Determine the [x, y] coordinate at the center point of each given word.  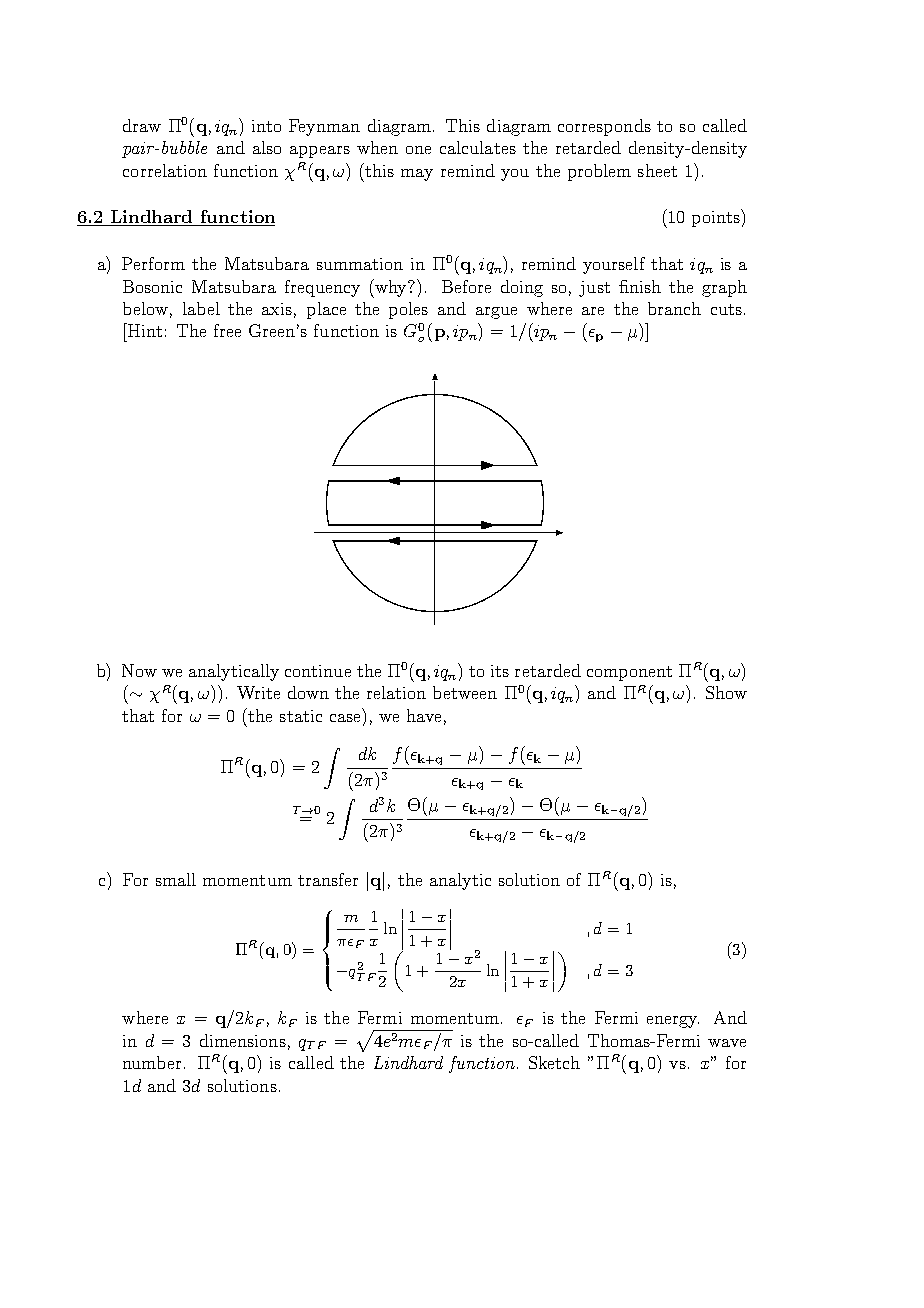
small [176, 879]
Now [139, 670]
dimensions [243, 1040]
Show [726, 692]
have [424, 715]
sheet [657, 170]
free [227, 330]
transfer [328, 879]
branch [674, 308]
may [417, 175]
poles [408, 310]
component [629, 673]
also [267, 147]
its [500, 671]
